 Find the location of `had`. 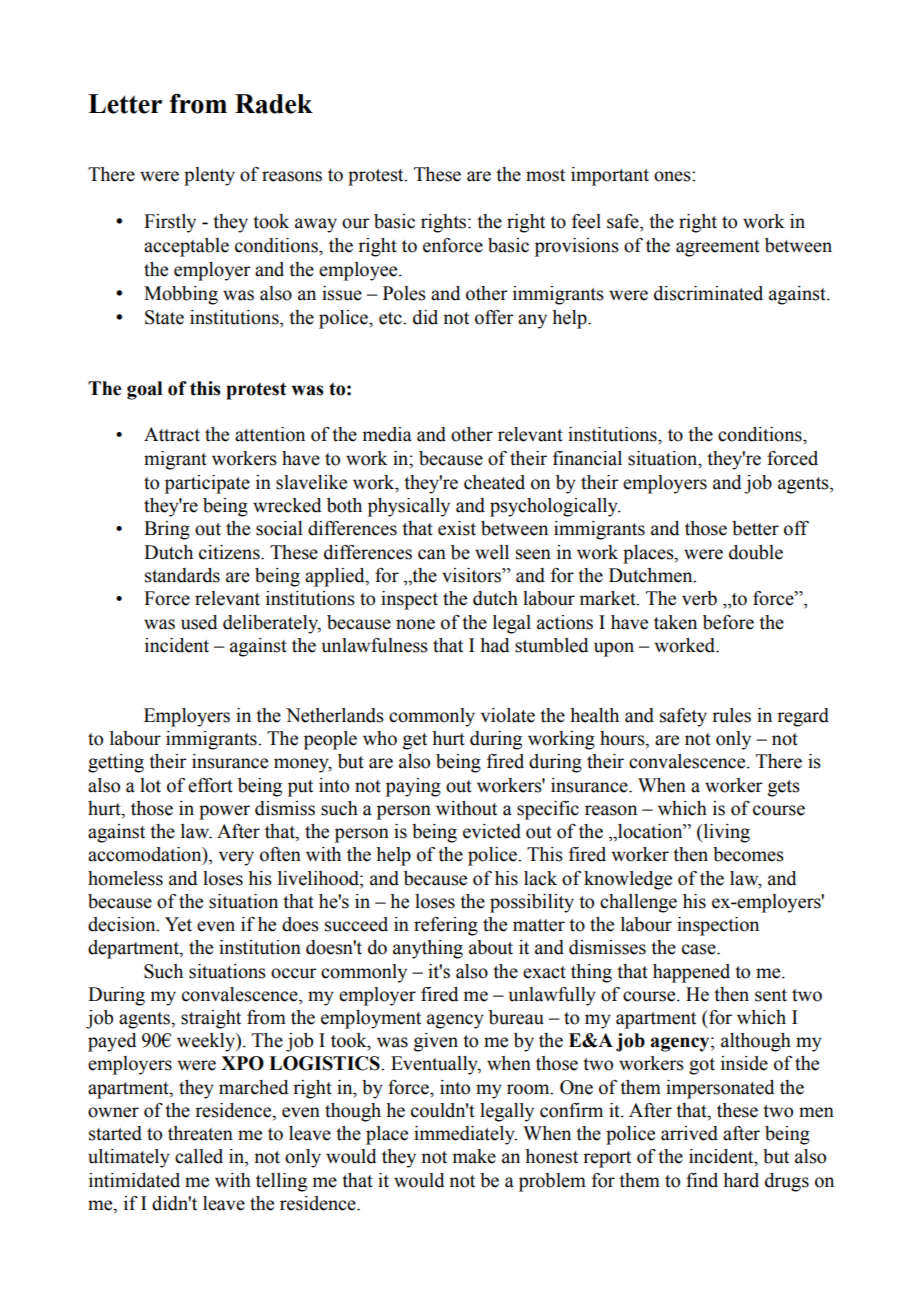

had is located at coordinates (494, 645).
